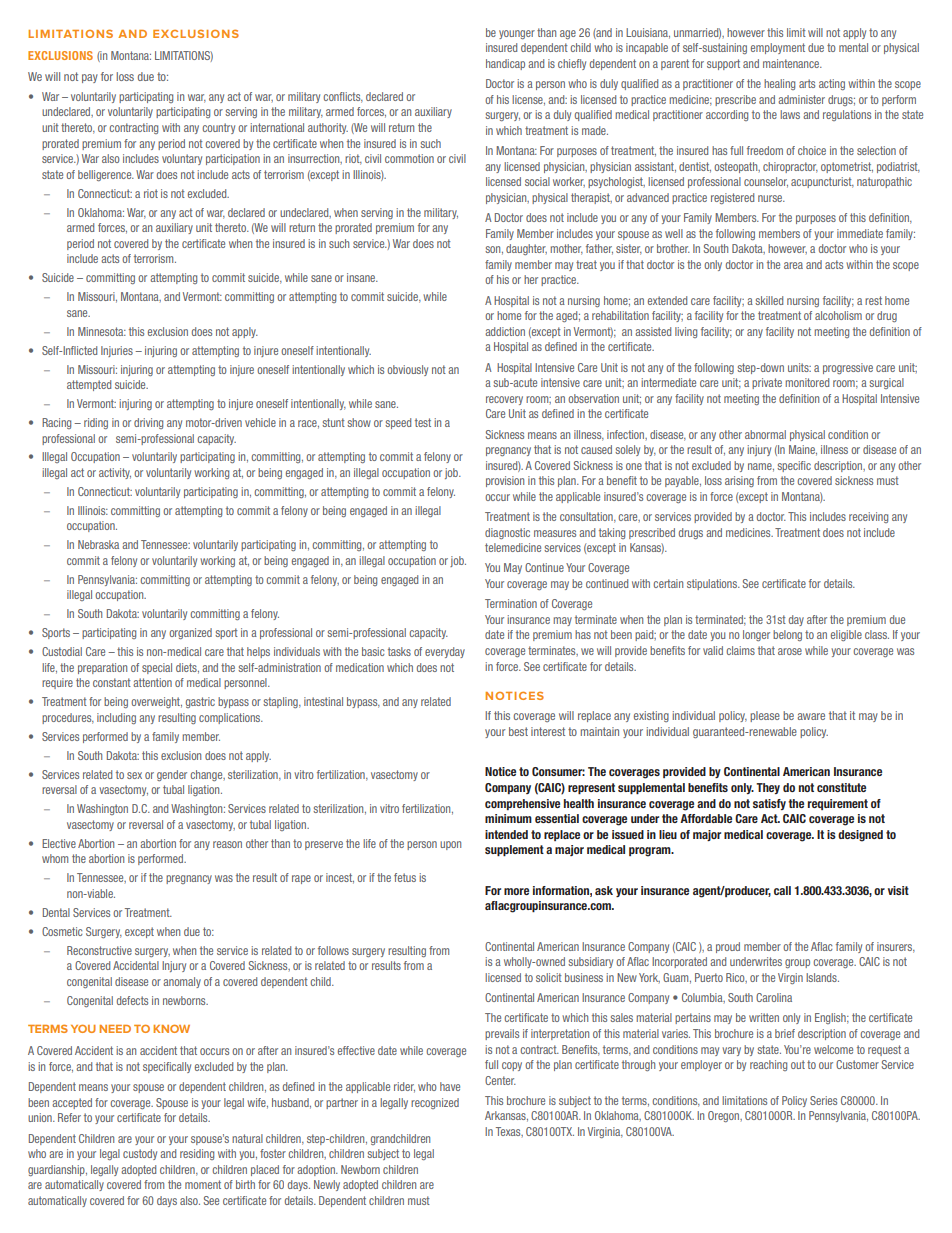  Describe the element at coordinates (792, 63) in the screenshot. I see `maintenance` at that location.
